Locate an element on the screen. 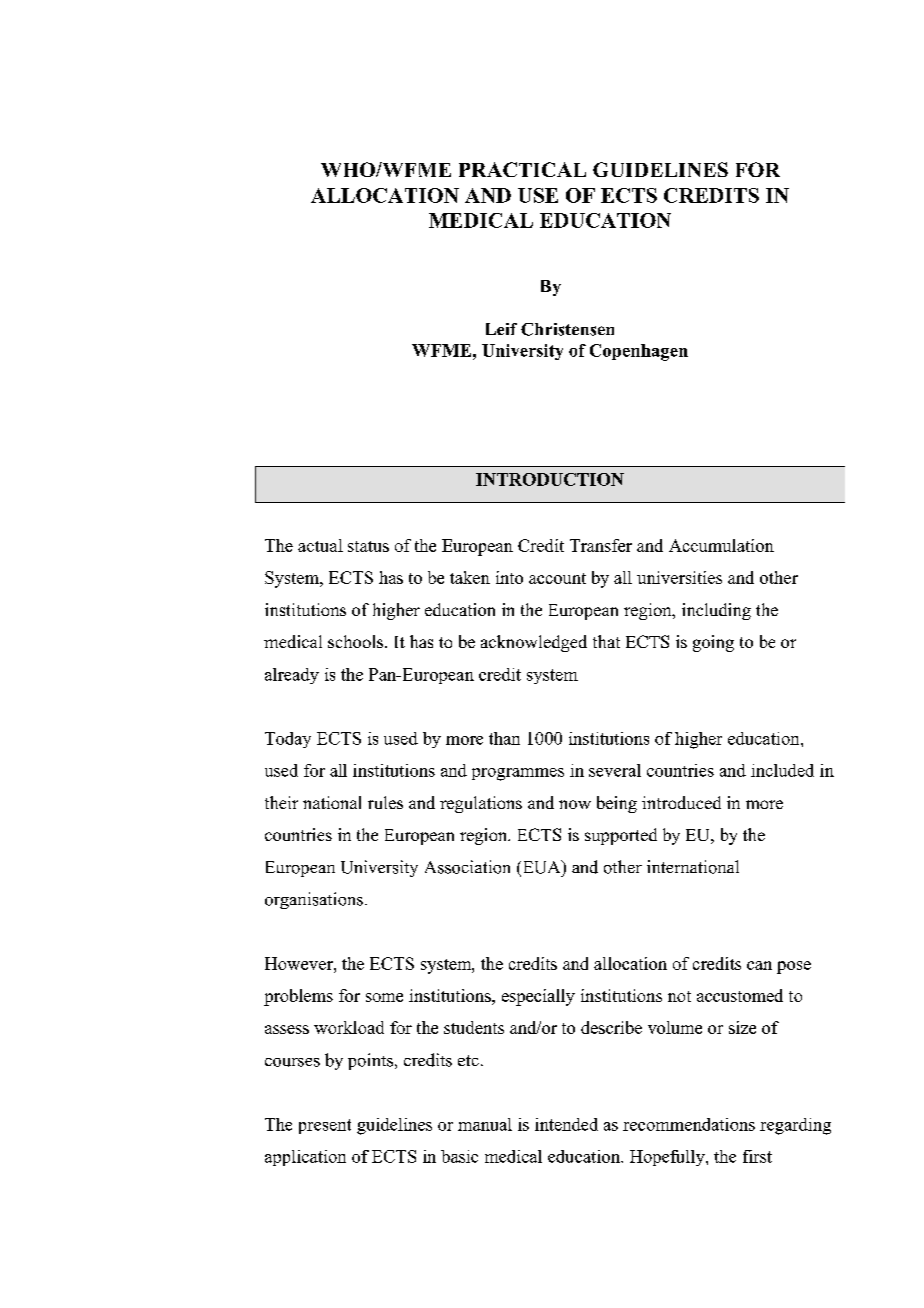  Today is located at coordinates (288, 740).
